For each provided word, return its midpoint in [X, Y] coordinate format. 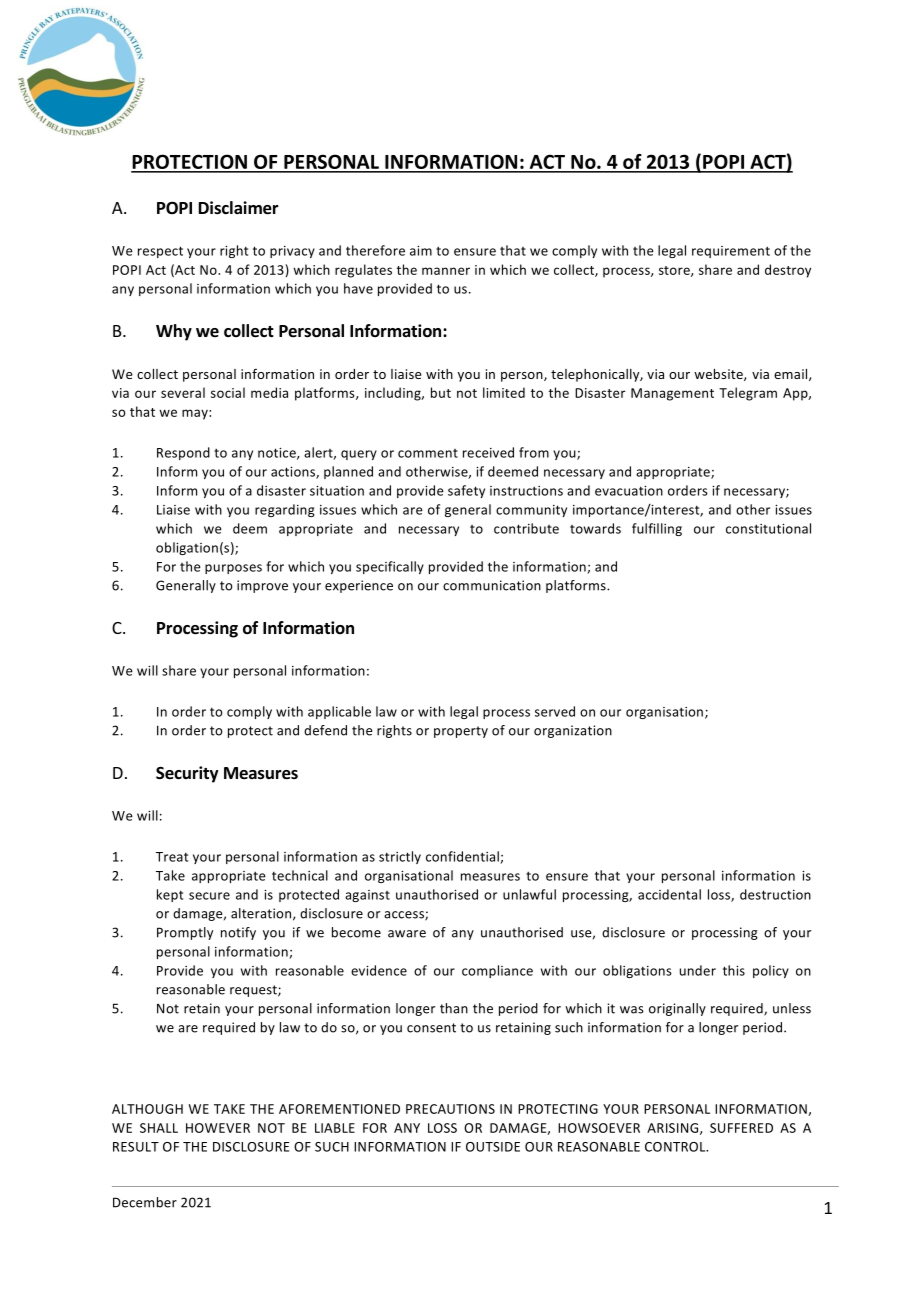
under [698, 970]
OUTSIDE [493, 1147]
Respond [183, 453]
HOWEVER [218, 1128]
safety [466, 491]
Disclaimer [239, 208]
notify [238, 933]
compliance [497, 971]
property [461, 732]
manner [446, 271]
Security [187, 774]
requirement [731, 252]
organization [573, 731]
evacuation [629, 491]
